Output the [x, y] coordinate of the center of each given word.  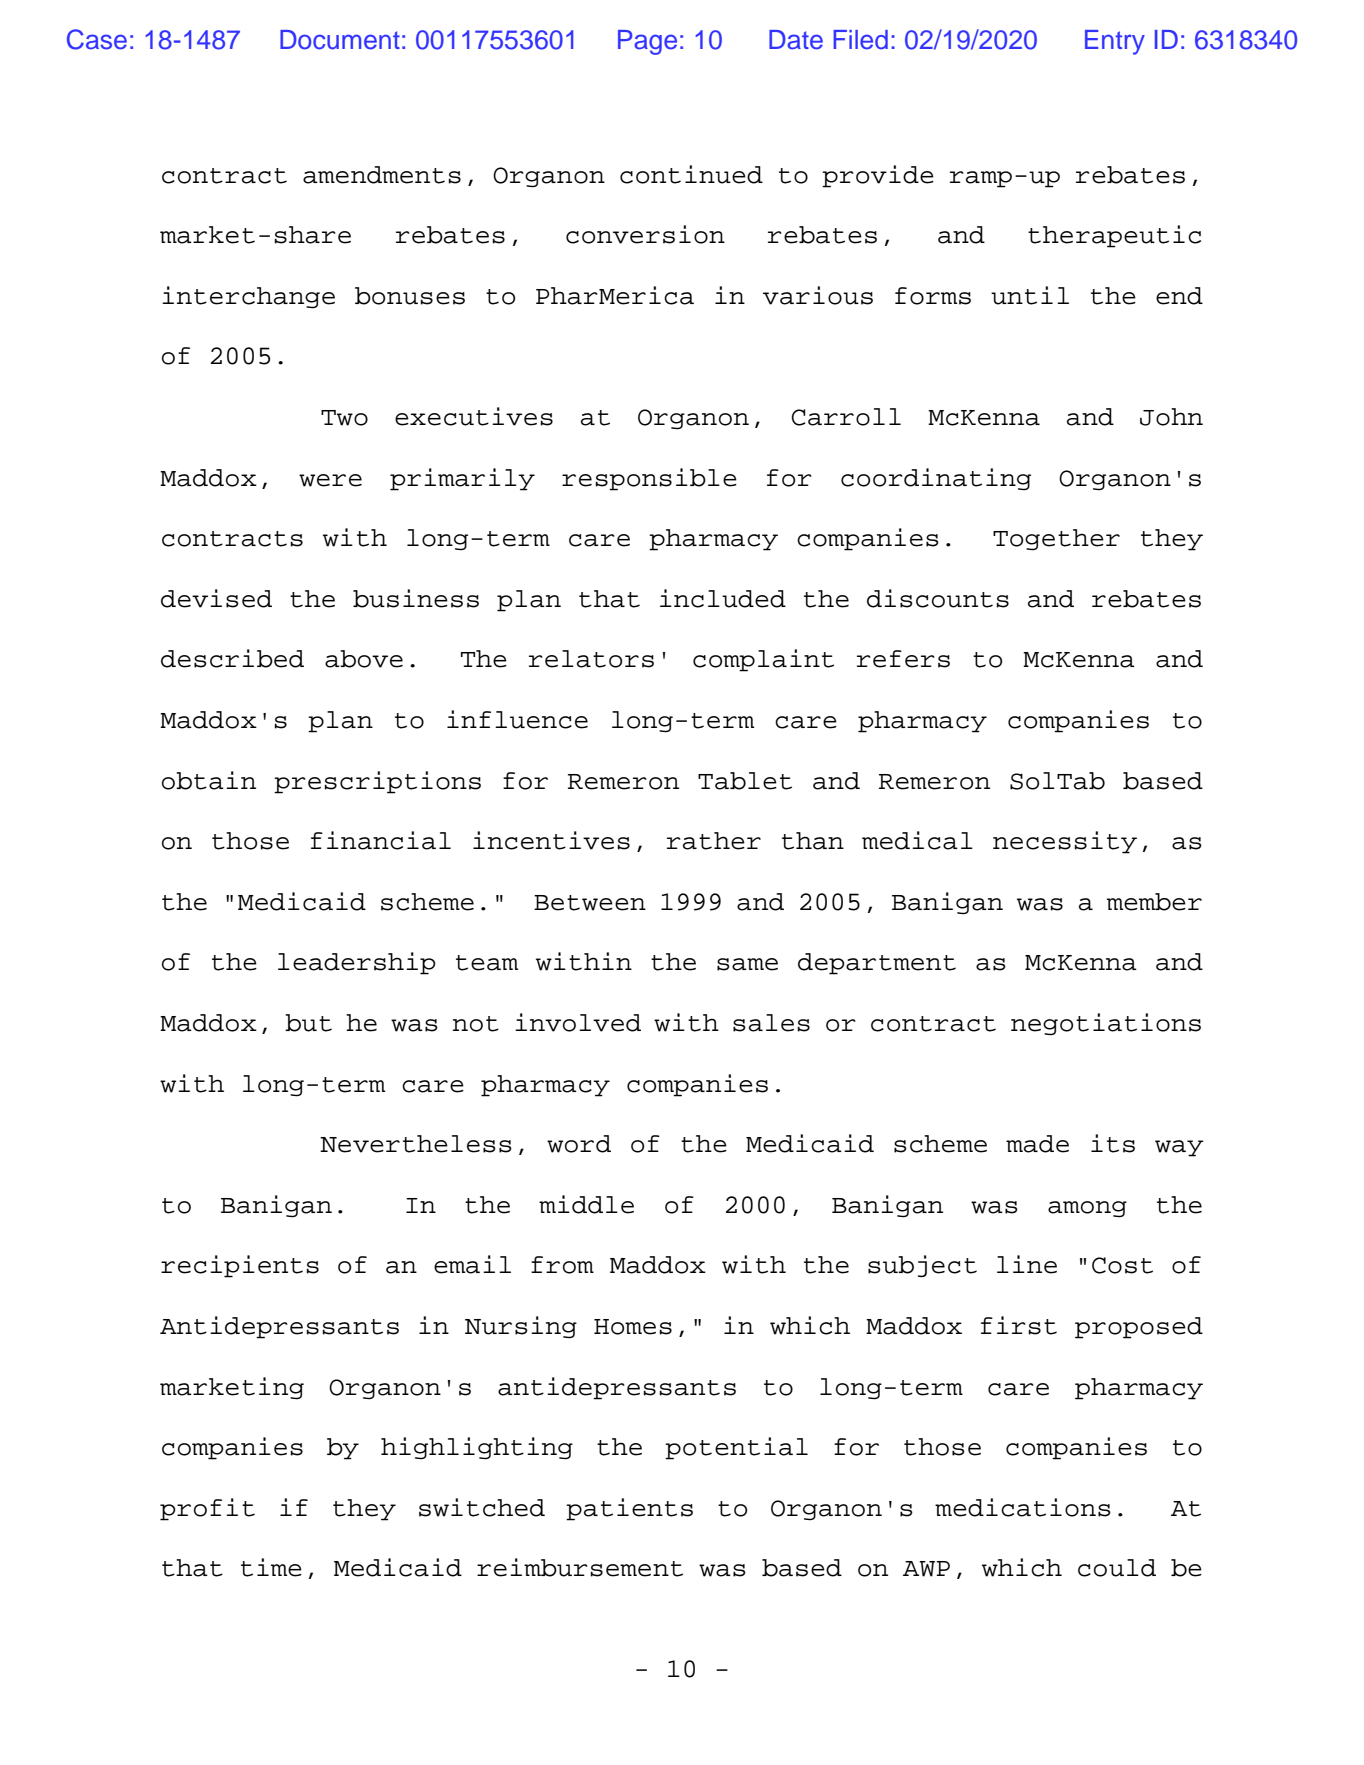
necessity [1065, 842]
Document [340, 40]
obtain [209, 780]
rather [714, 841]
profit [207, 1509]
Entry [1115, 42]
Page [647, 42]
